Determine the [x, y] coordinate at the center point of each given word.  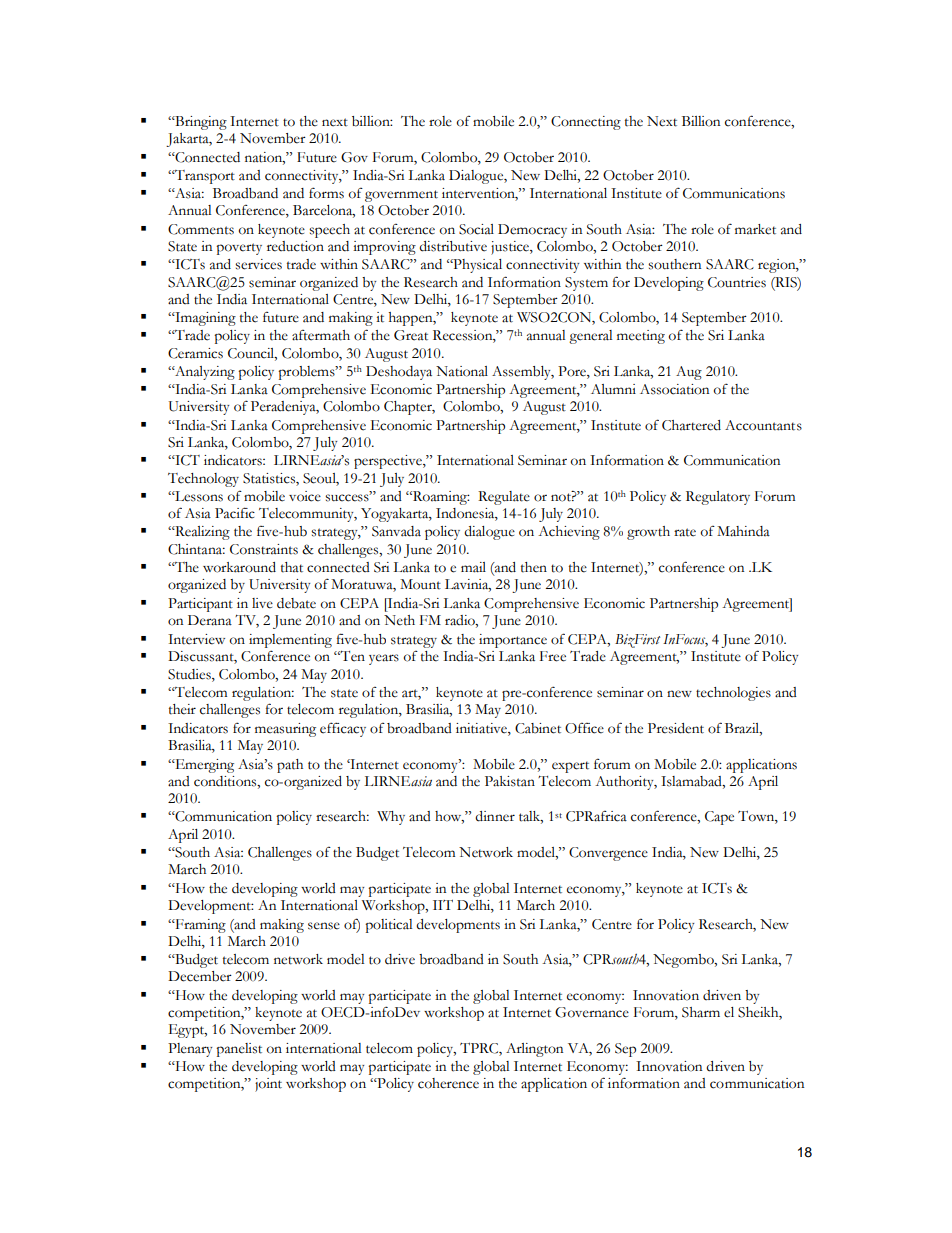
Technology [203, 480]
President [676, 728]
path [290, 766]
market [755, 229]
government [401, 196]
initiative [482, 728]
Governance [592, 1012]
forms [326, 193]
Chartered [691, 425]
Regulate [504, 498]
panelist [239, 1050]
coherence [448, 1083]
